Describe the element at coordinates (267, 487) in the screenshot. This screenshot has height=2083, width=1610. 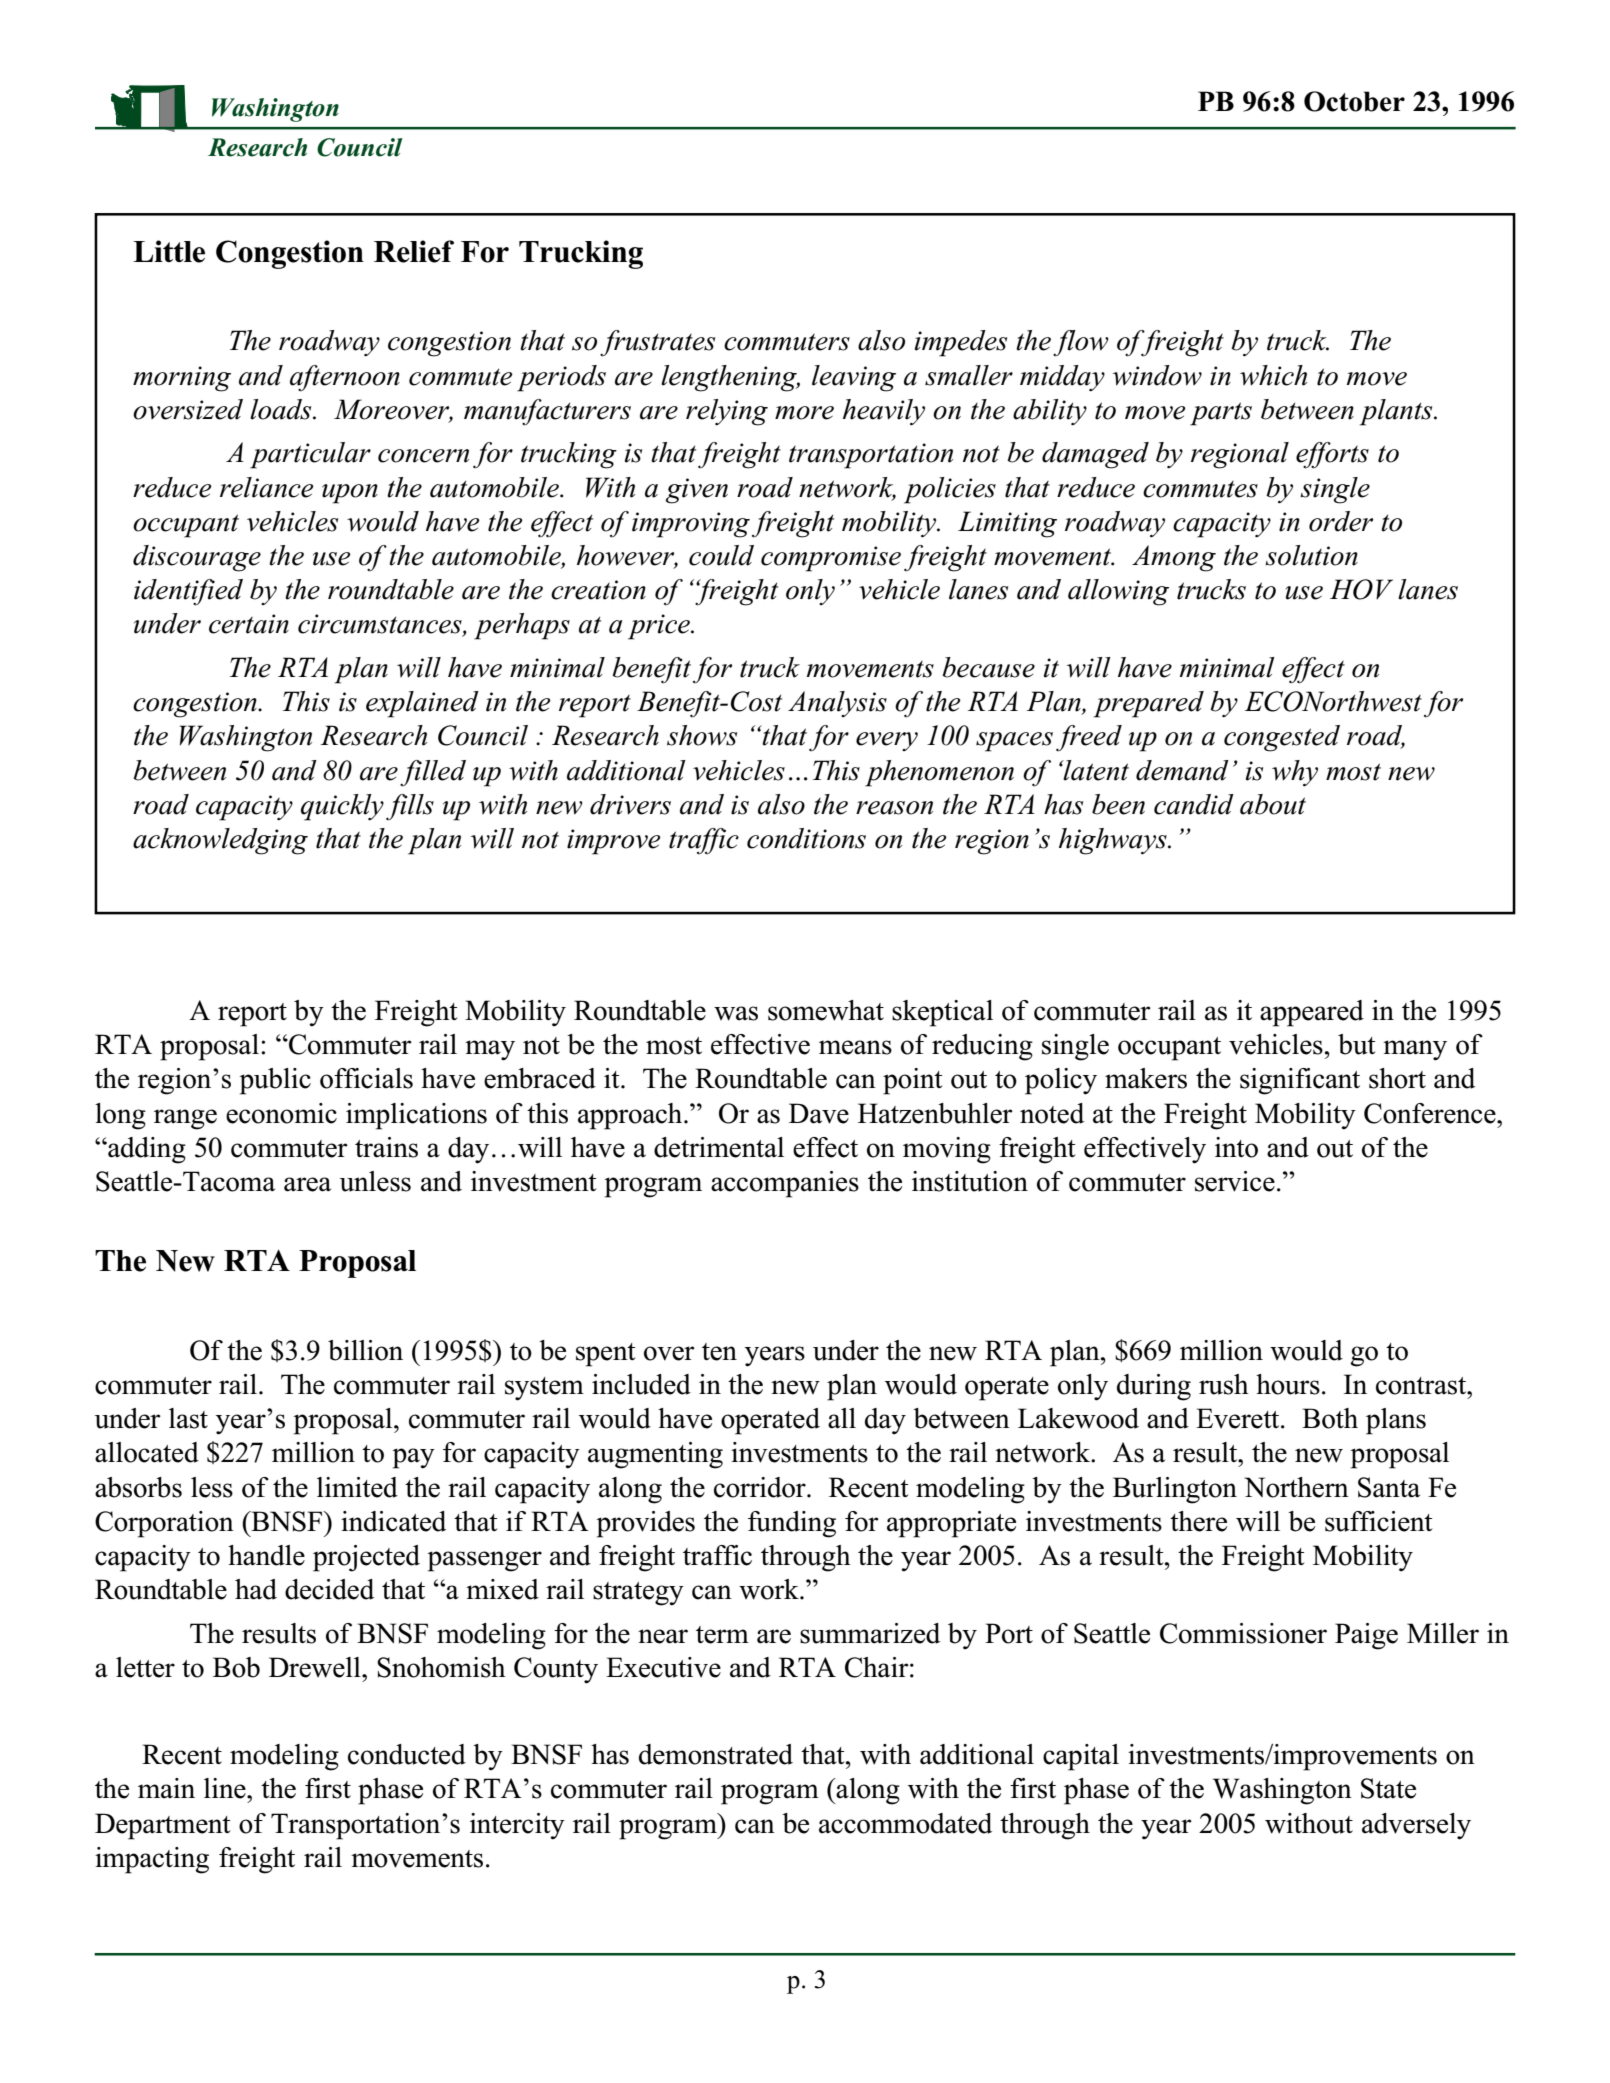
I see `reliance` at that location.
